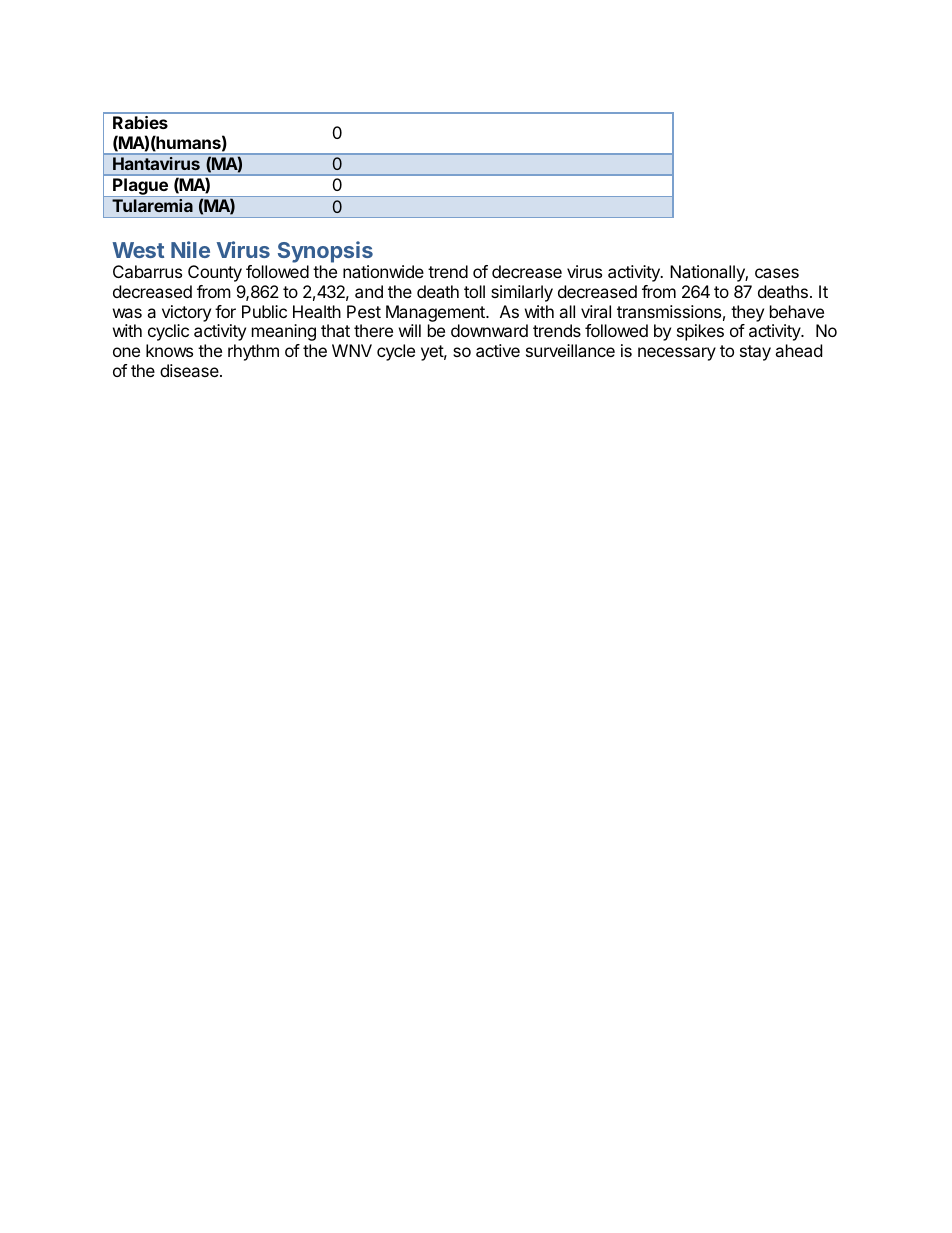 The height and width of the screenshot is (1233, 952). Describe the element at coordinates (190, 370) in the screenshot. I see `disease` at that location.
